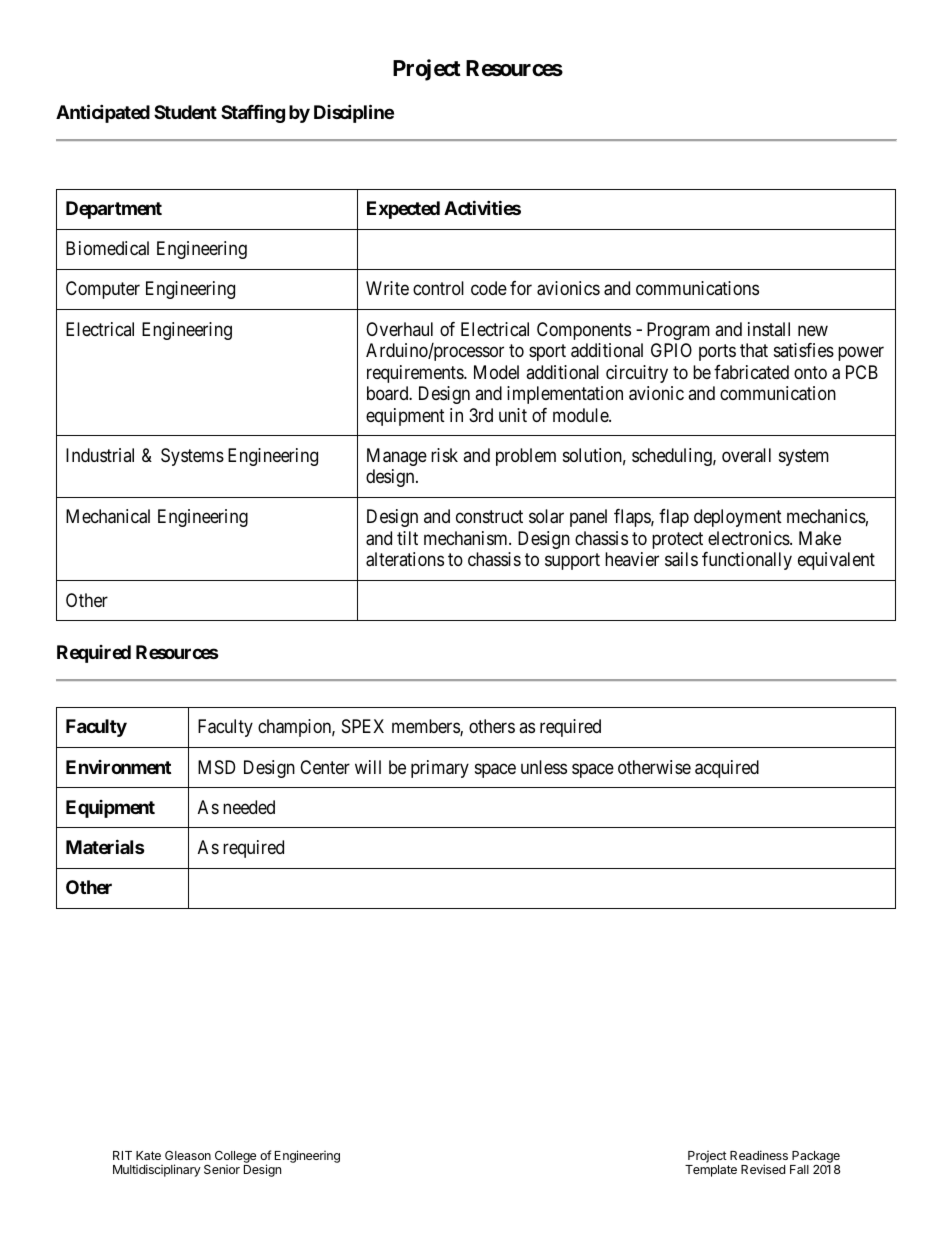  I want to click on Gleason, so click(188, 1155).
